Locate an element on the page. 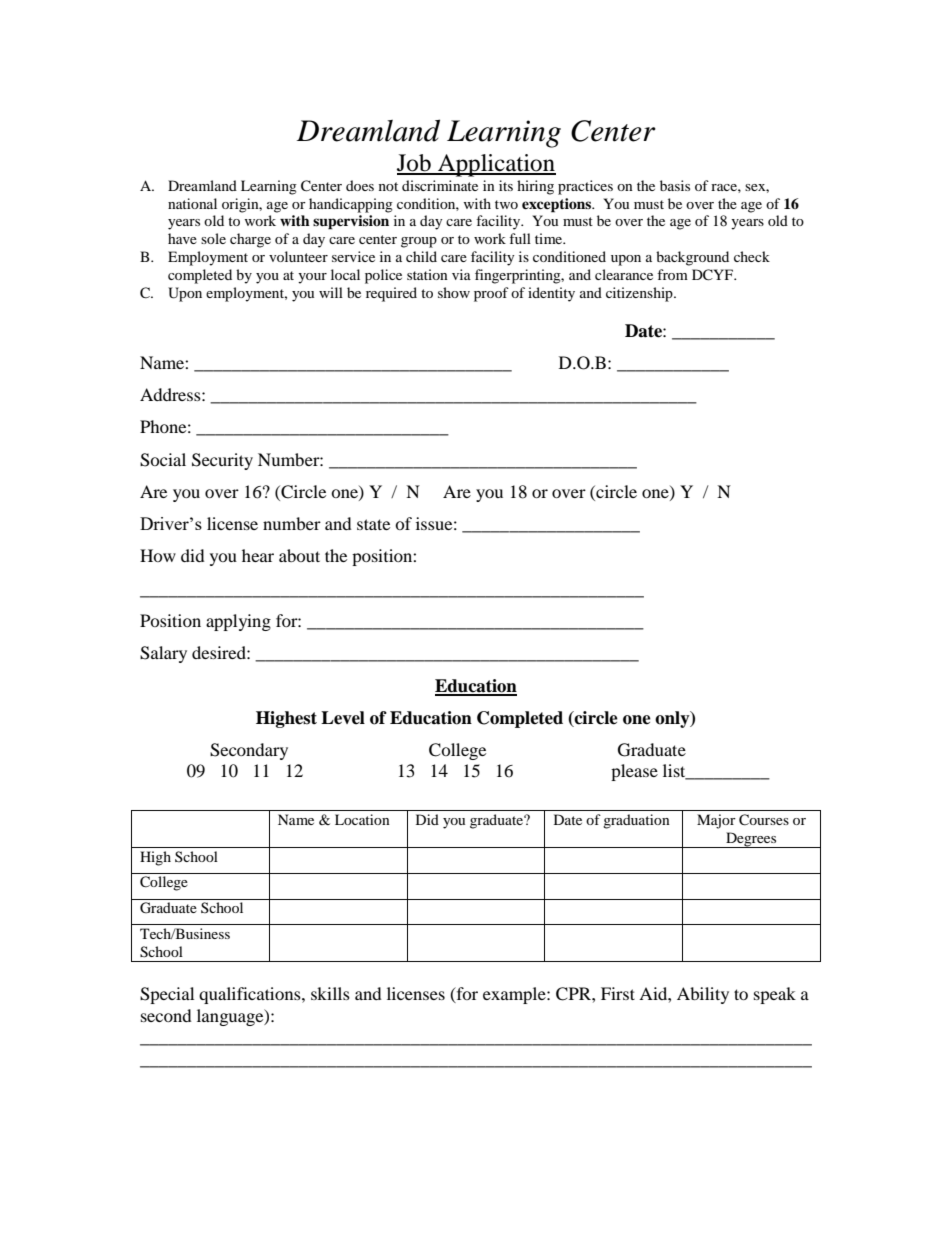 The height and width of the image is (1233, 952). basis is located at coordinates (675, 185).
